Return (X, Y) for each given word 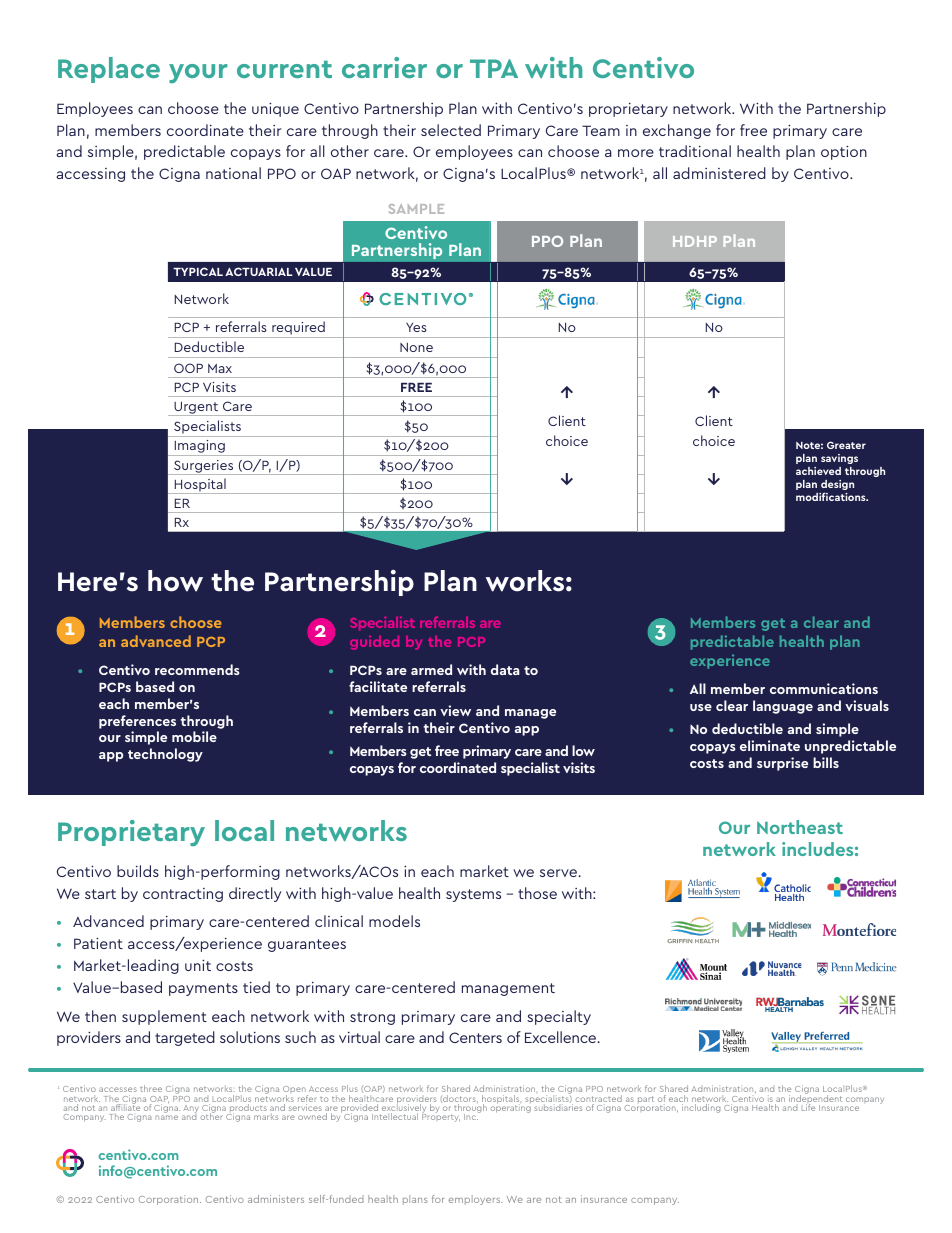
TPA (494, 68)
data (505, 669)
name (166, 1117)
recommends (197, 669)
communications (824, 688)
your (198, 73)
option (844, 152)
